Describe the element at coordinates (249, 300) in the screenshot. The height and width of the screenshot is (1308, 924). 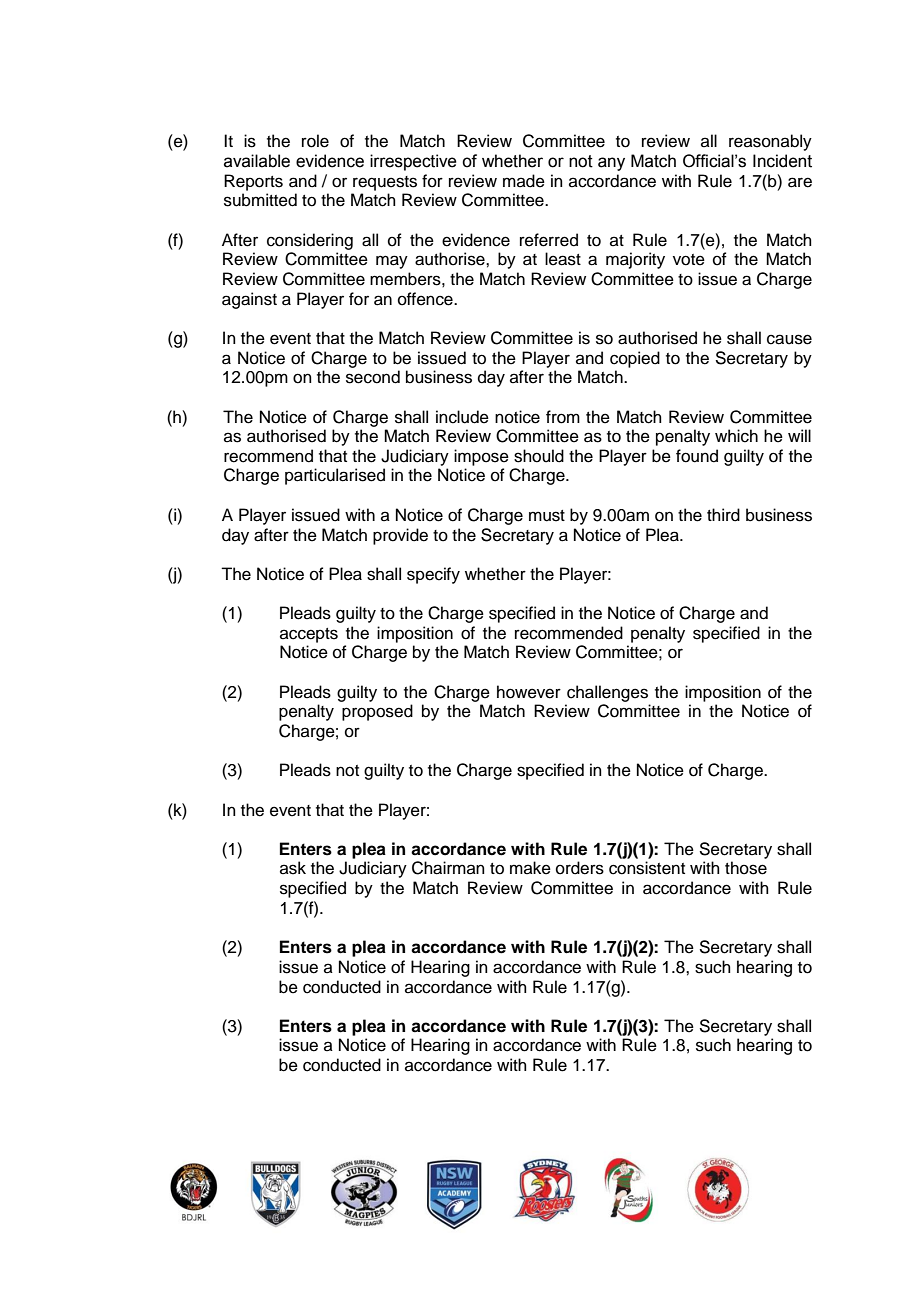
I see `against` at that location.
